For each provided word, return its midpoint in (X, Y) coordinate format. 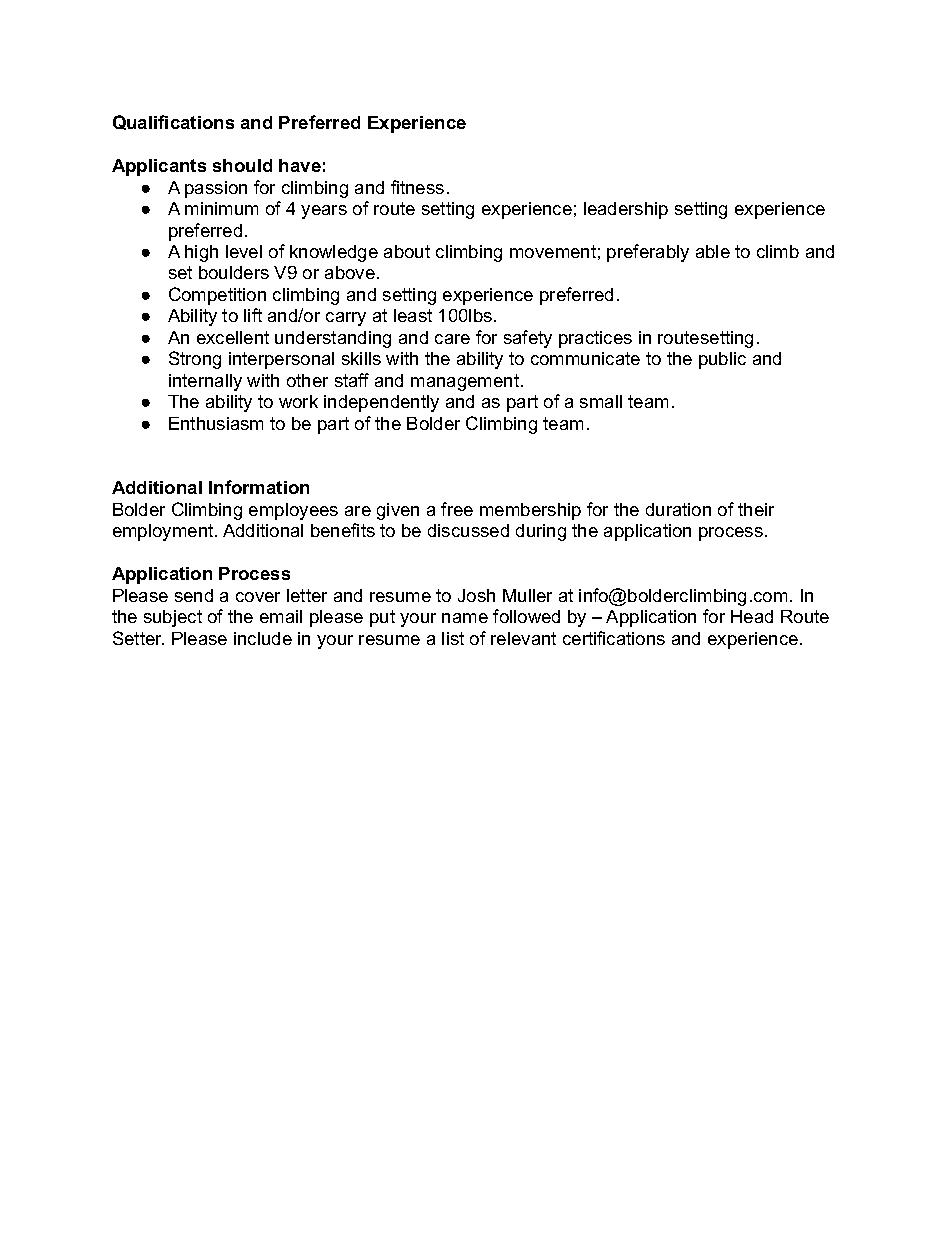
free (457, 509)
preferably (648, 253)
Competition (217, 296)
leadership (626, 210)
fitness (417, 187)
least (413, 315)
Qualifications (173, 122)
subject (173, 618)
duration (678, 509)
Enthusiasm (216, 423)
